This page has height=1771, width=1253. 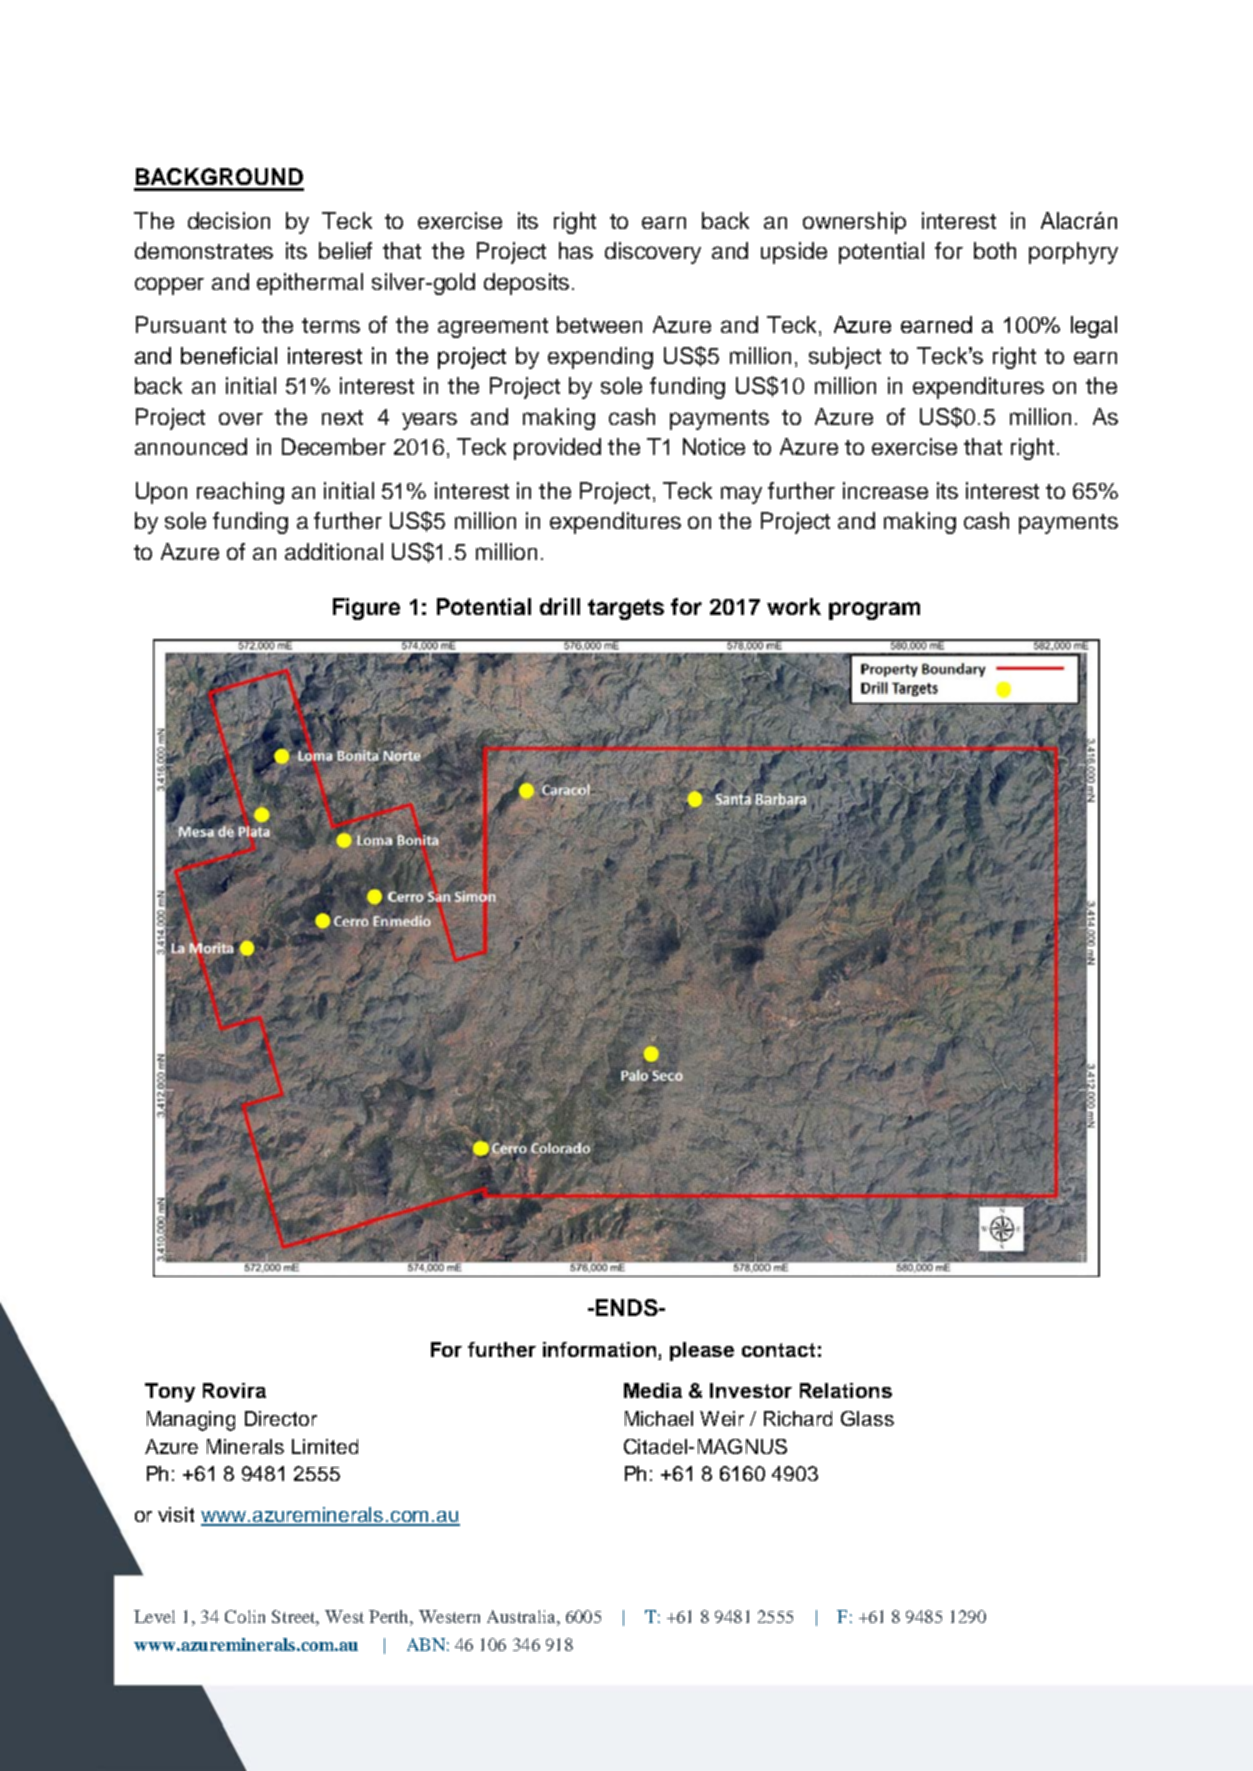 I want to click on Colin, so click(x=245, y=1616).
